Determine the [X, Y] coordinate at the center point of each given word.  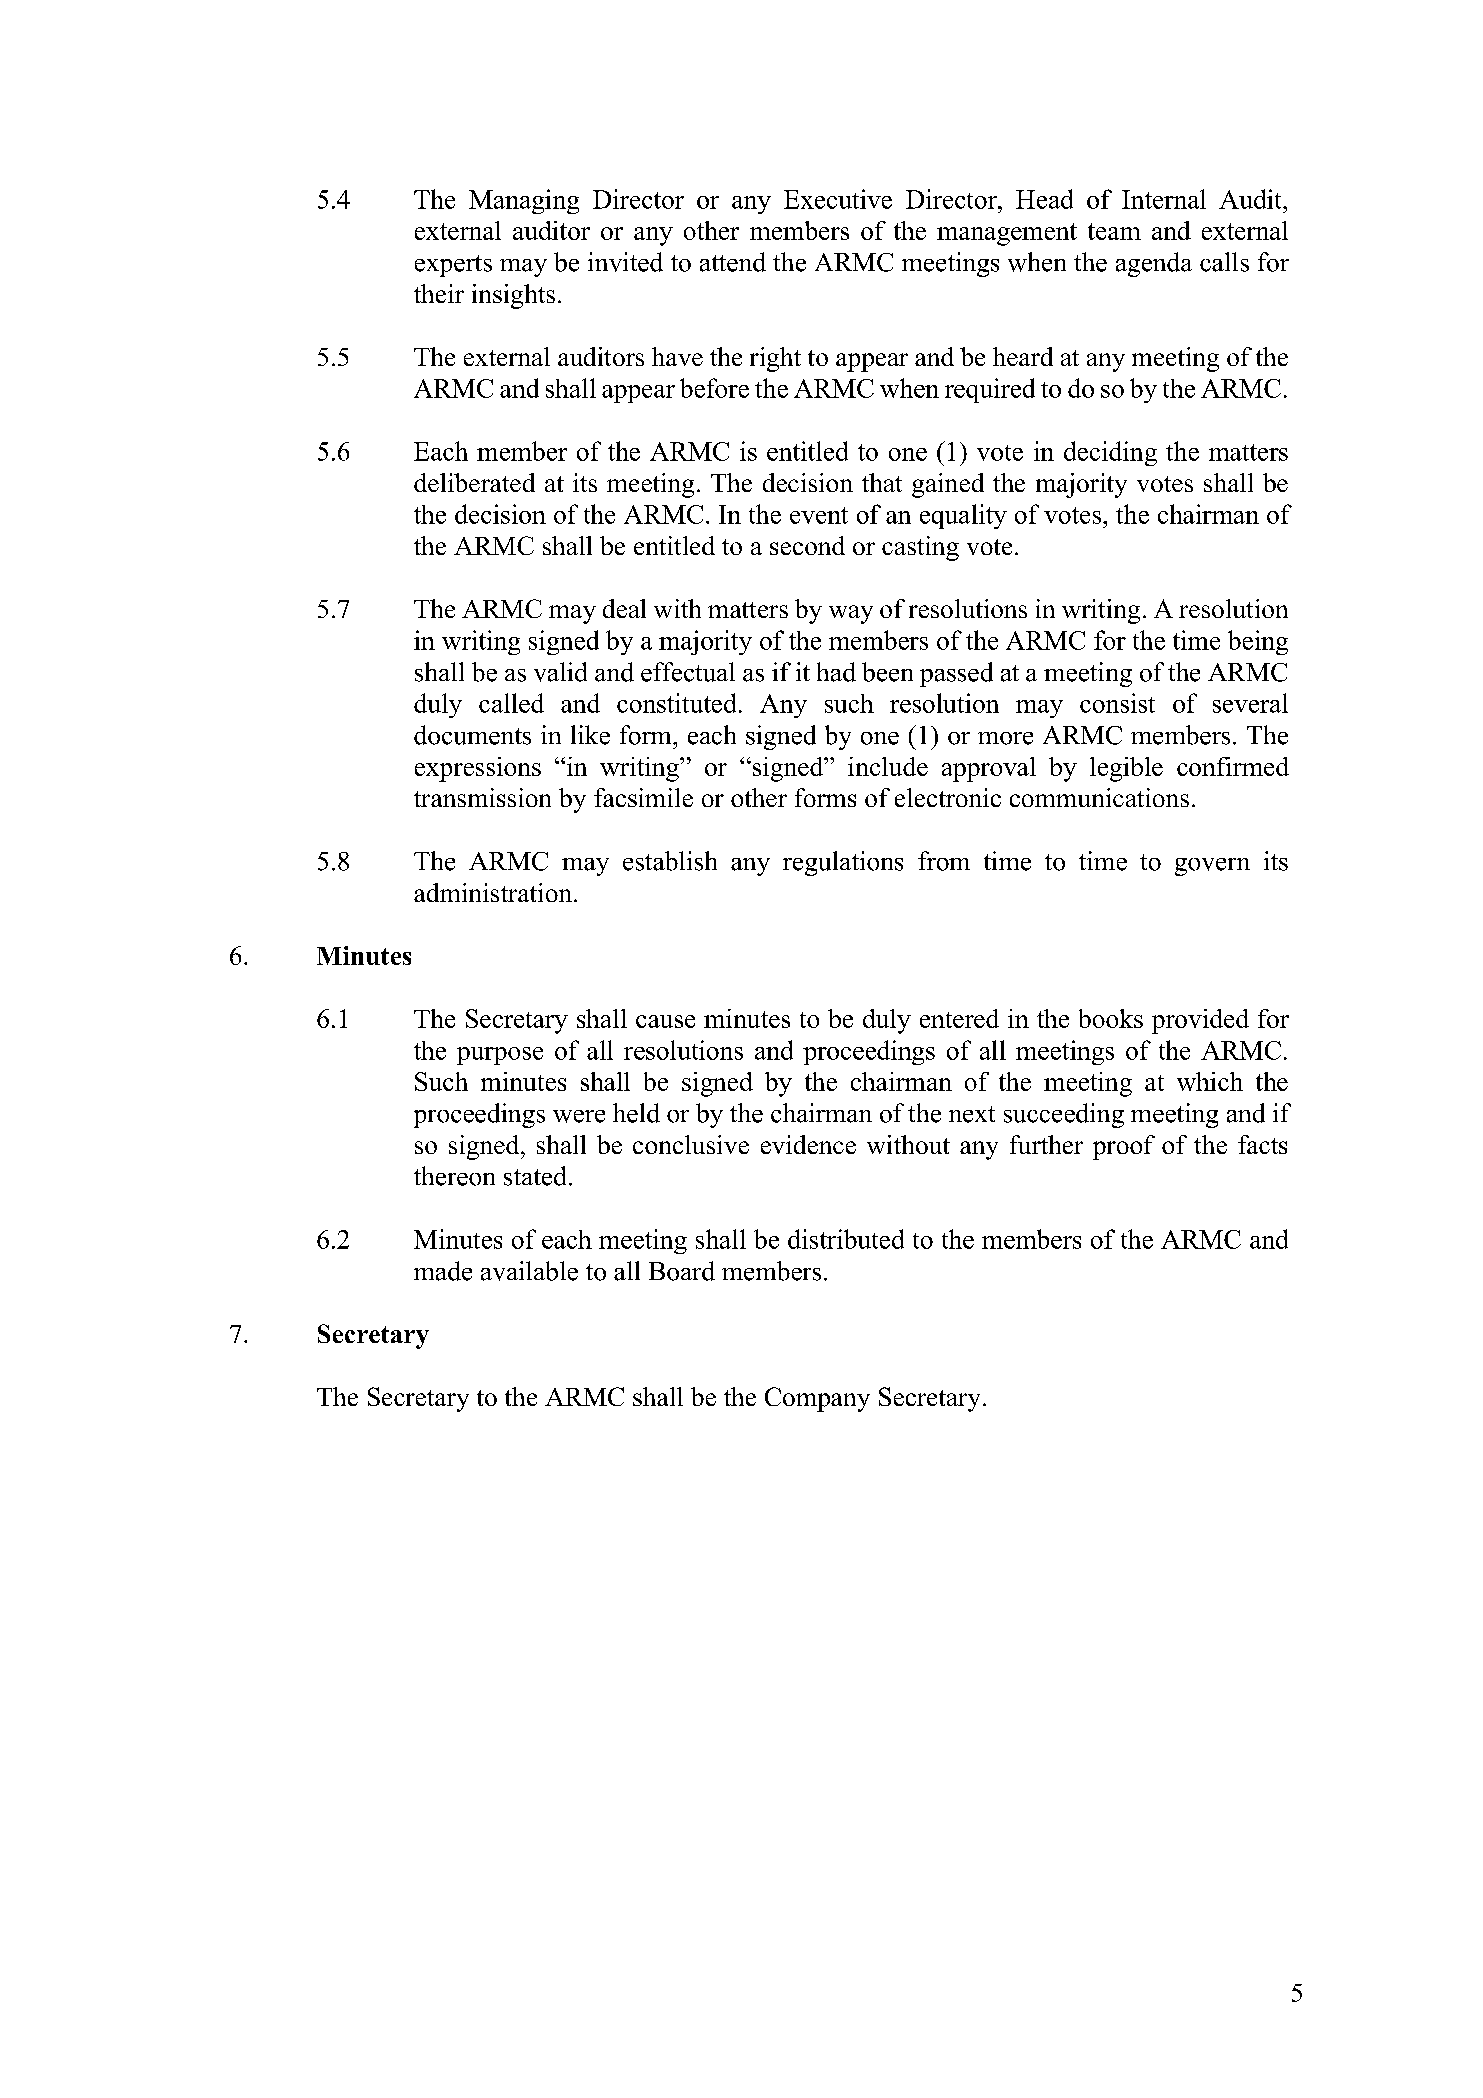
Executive [838, 199]
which [1210, 1081]
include [888, 766]
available [529, 1271]
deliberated [474, 482]
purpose [500, 1056]
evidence [808, 1144]
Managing [524, 201]
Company [817, 1399]
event [819, 515]
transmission [482, 797]
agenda [1154, 264]
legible [1126, 769]
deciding [1110, 453]
